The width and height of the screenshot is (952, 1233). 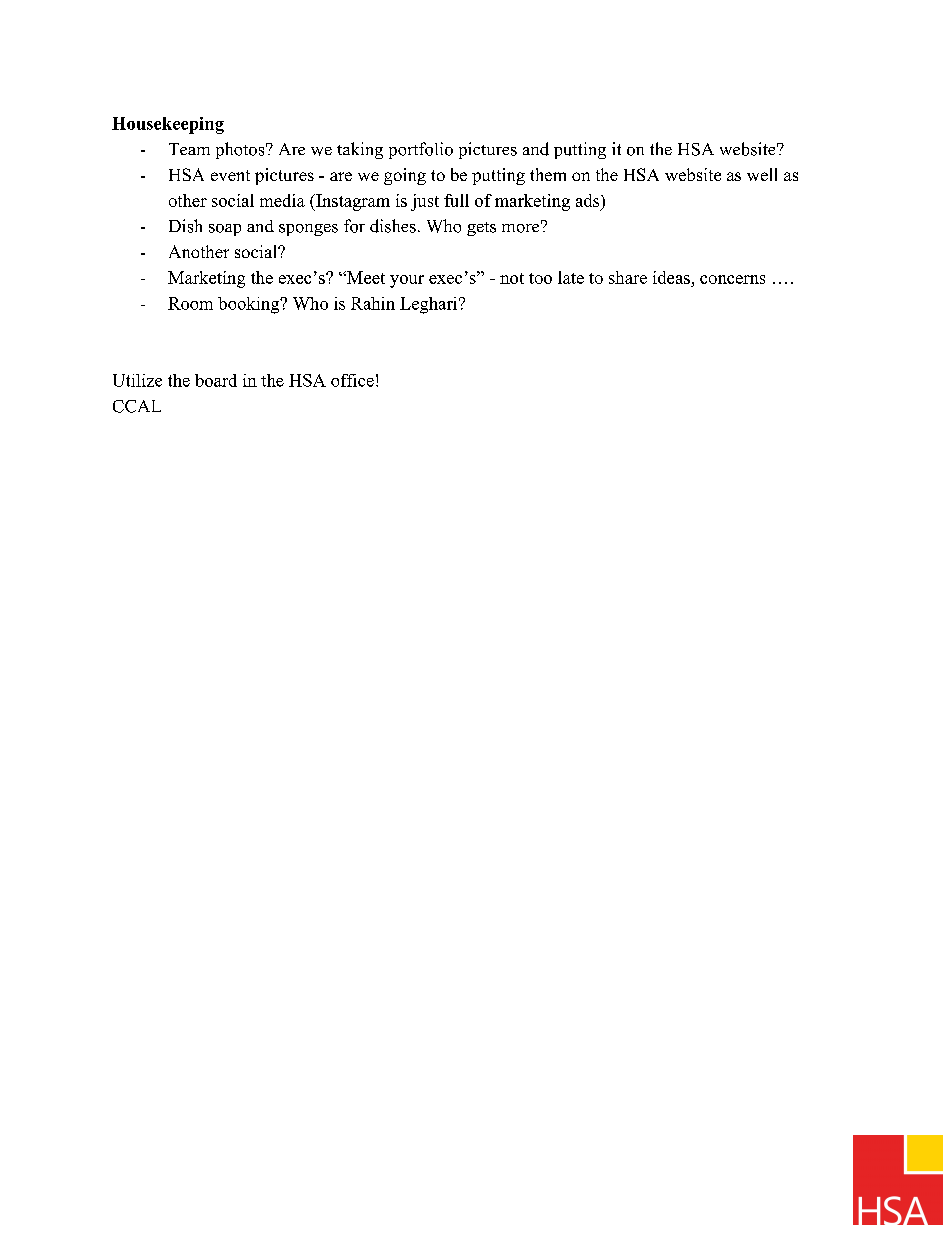 What do you see at coordinates (352, 380) in the screenshot?
I see `office` at bounding box center [352, 380].
